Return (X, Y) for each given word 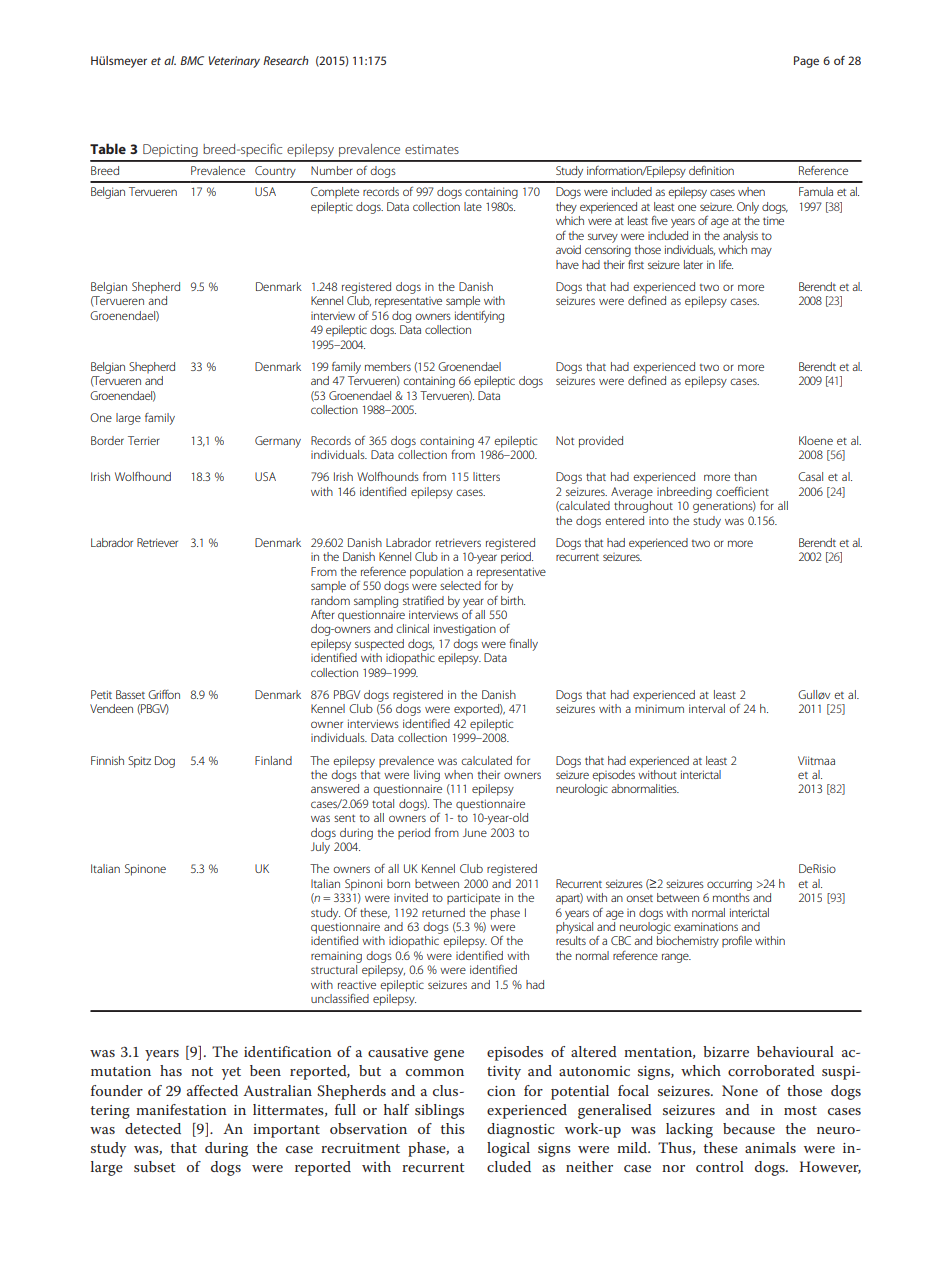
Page (806, 62)
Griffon (164, 694)
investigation (465, 630)
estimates (432, 149)
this (452, 1128)
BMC (192, 60)
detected (153, 1128)
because (749, 1128)
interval (707, 708)
